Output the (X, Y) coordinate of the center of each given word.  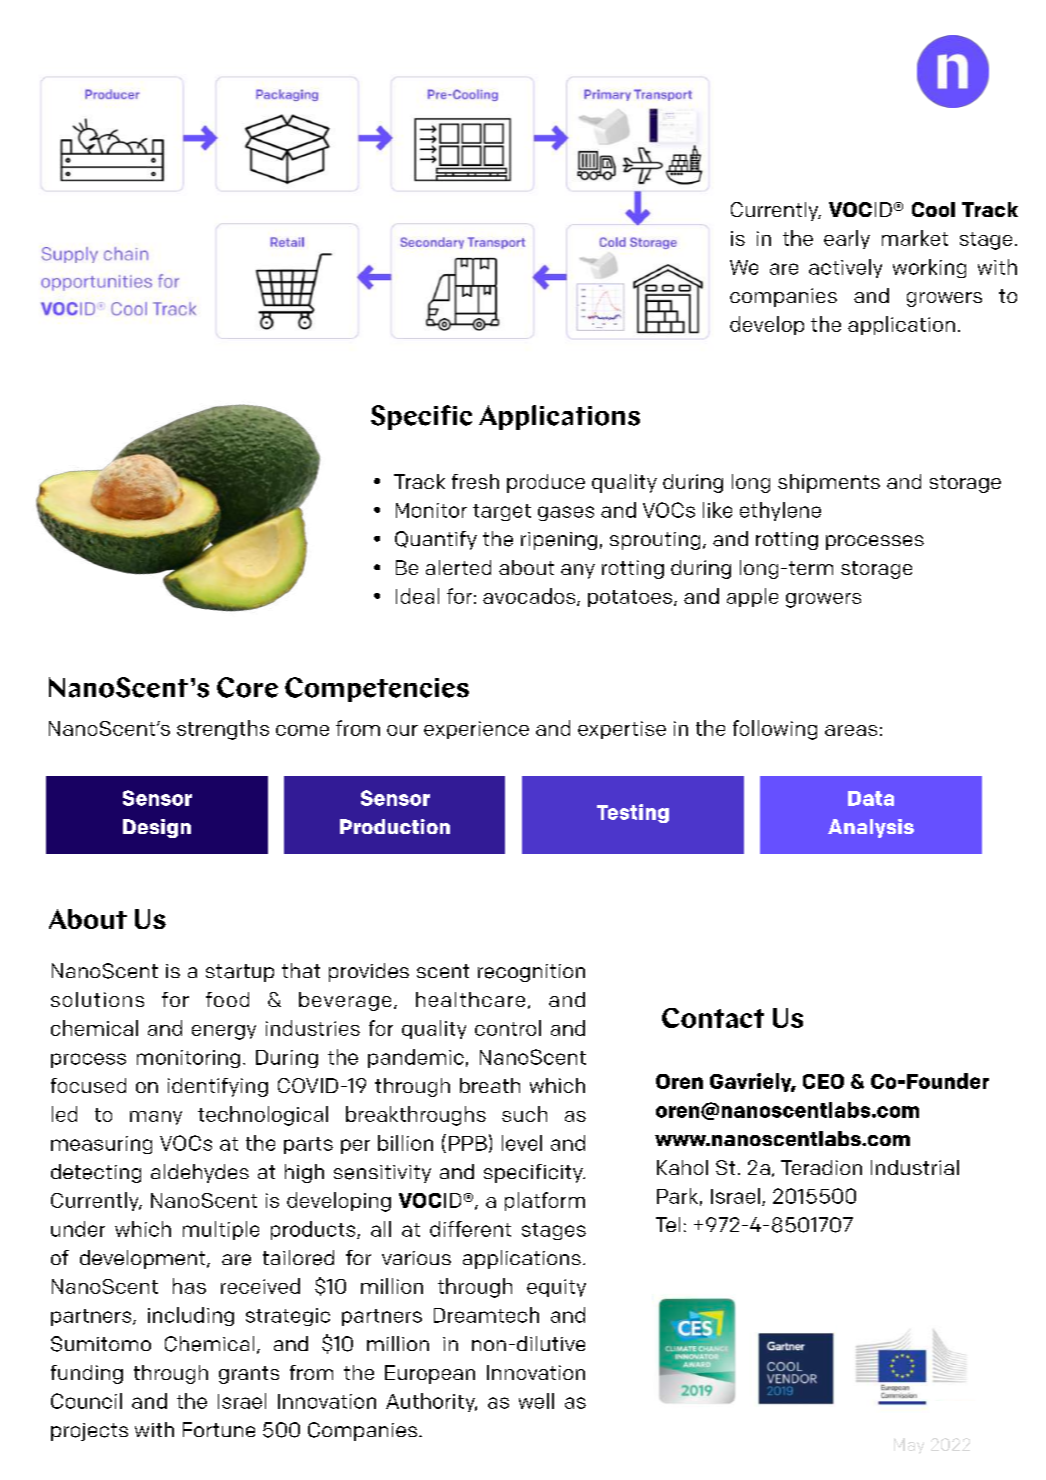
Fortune (219, 1429)
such (524, 1114)
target (502, 512)
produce (546, 483)
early (847, 239)
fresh (475, 481)
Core (247, 687)
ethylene (780, 511)
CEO (823, 1081)
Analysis (871, 828)
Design (157, 828)
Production (395, 826)
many (156, 1118)
